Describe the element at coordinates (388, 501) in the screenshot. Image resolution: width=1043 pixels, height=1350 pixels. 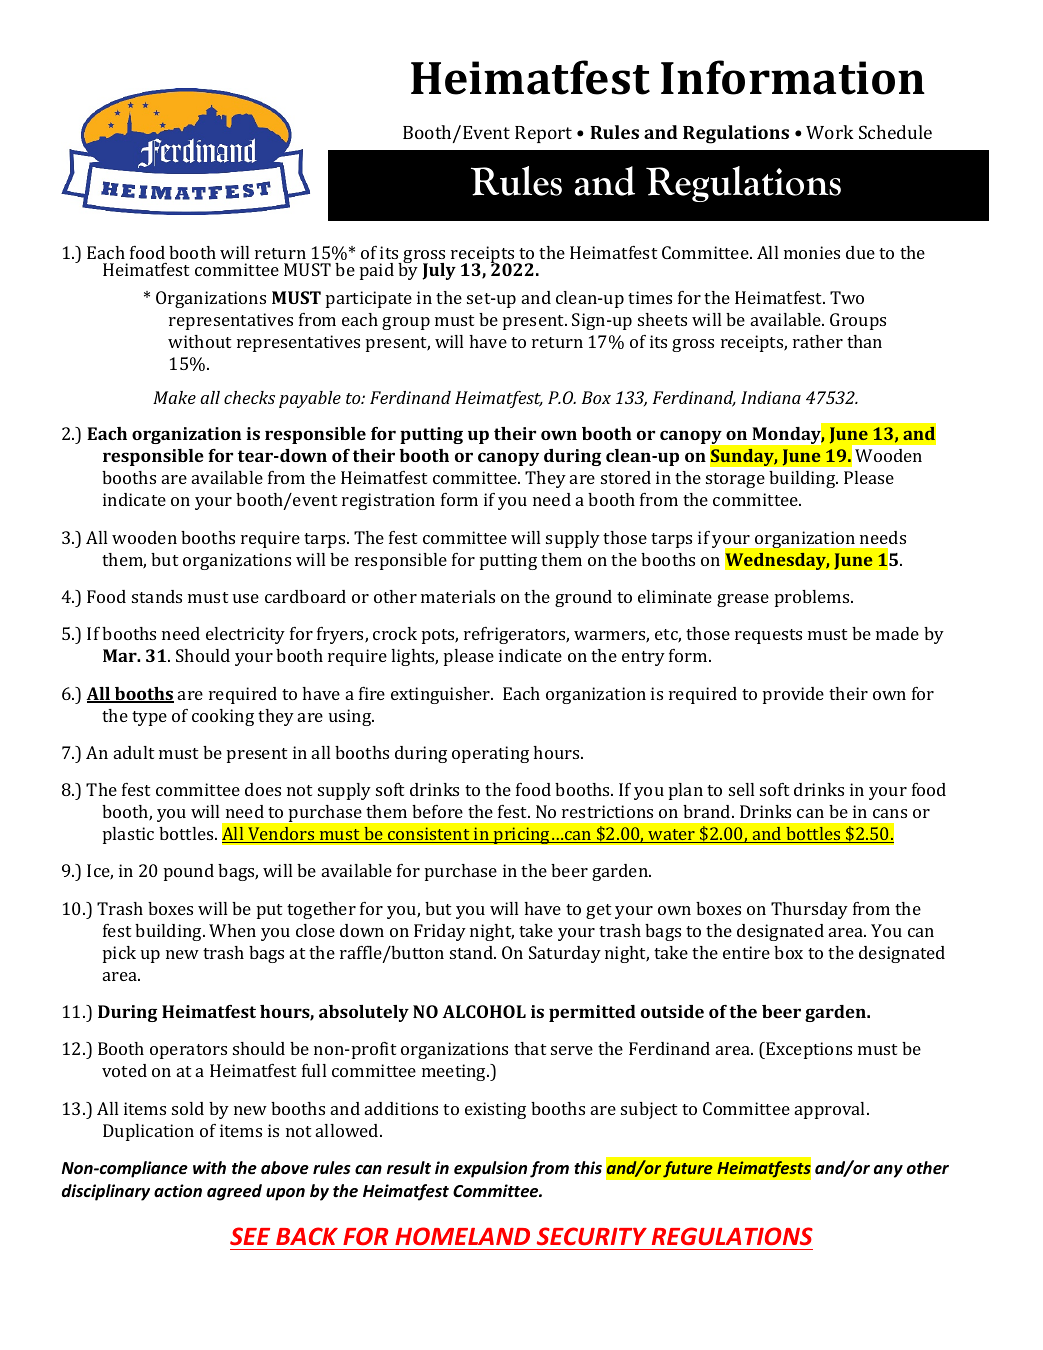
I see `registration` at that location.
